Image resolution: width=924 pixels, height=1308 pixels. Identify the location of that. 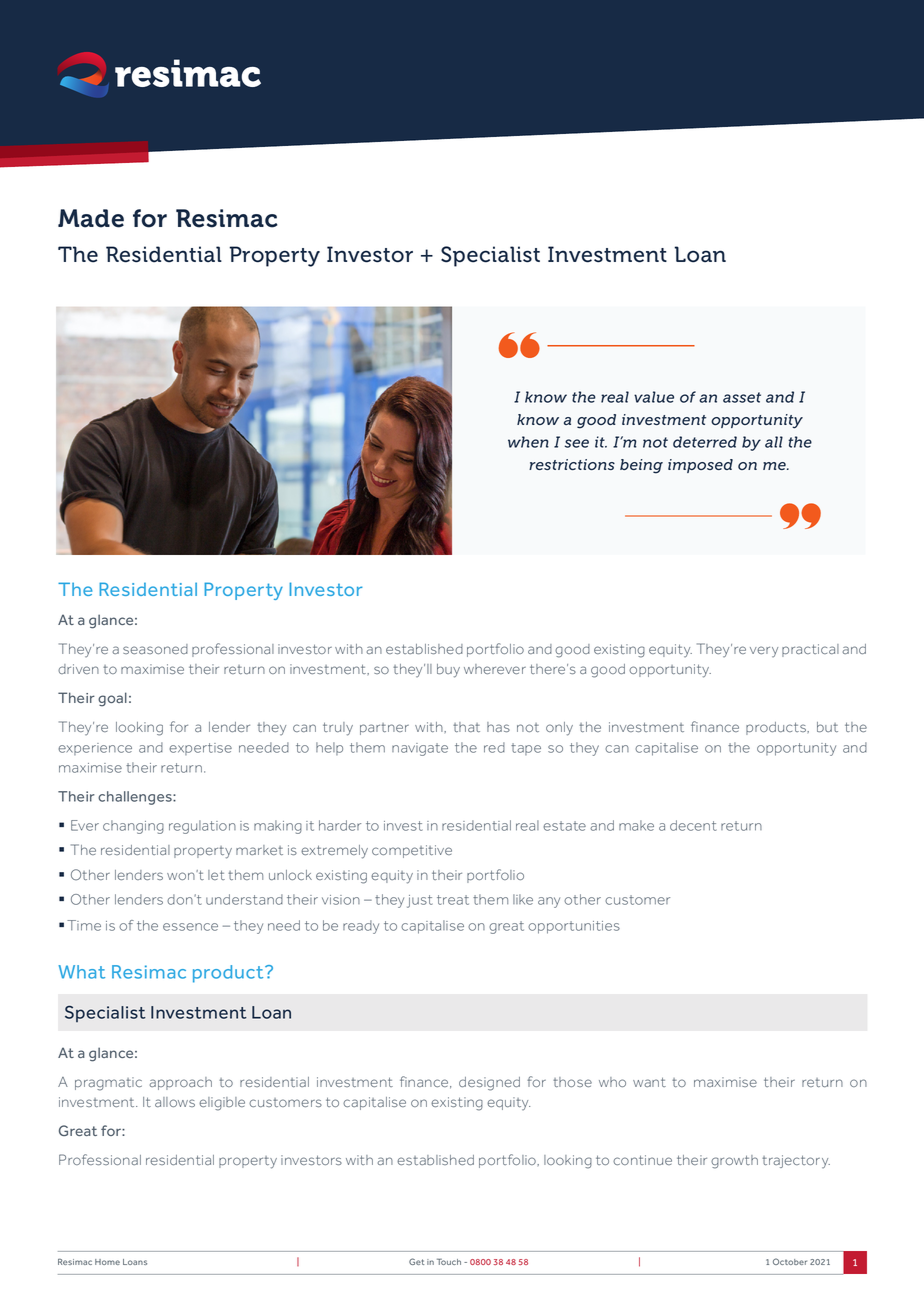
(466, 727).
